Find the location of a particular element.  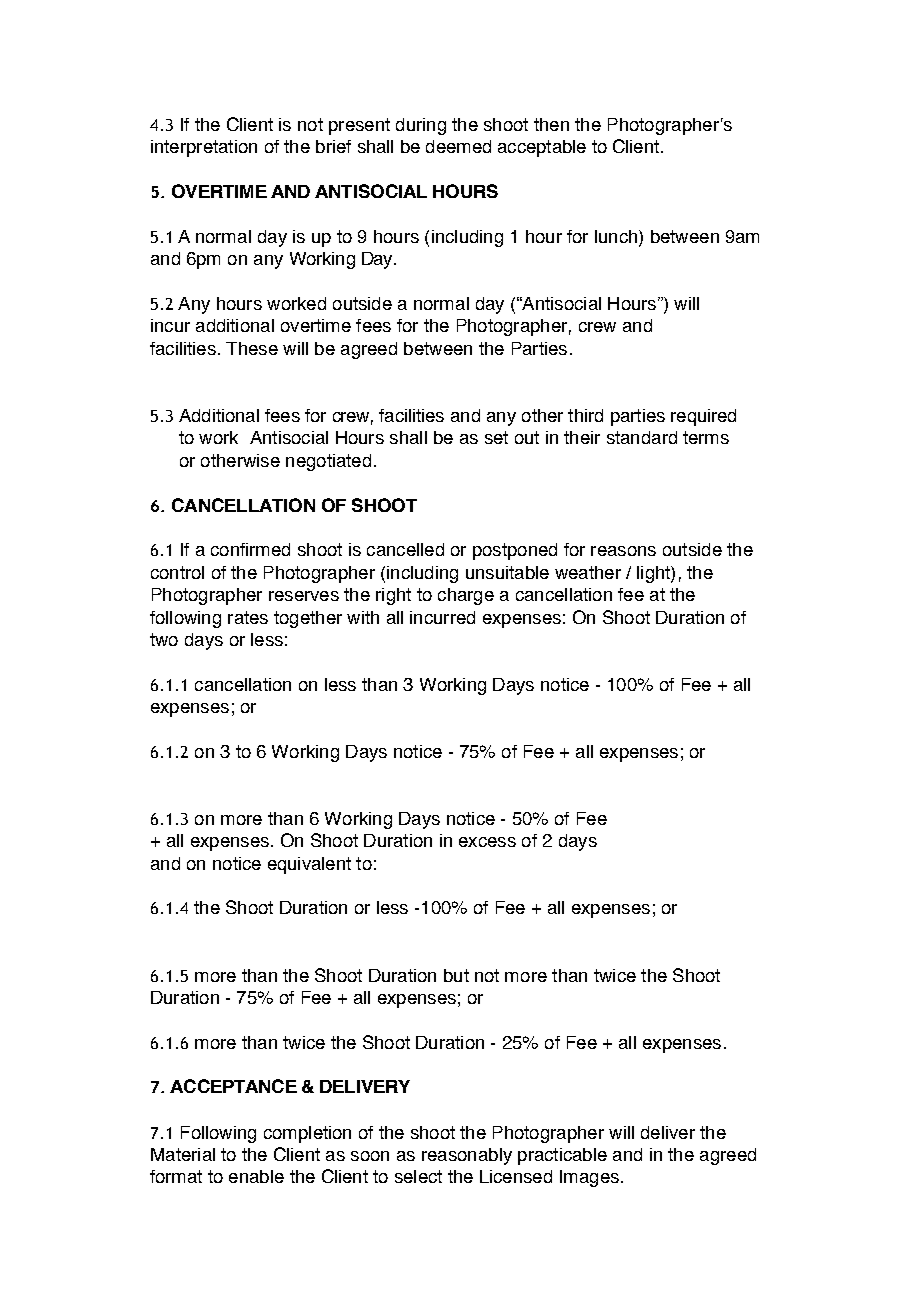

charge is located at coordinates (466, 596).
